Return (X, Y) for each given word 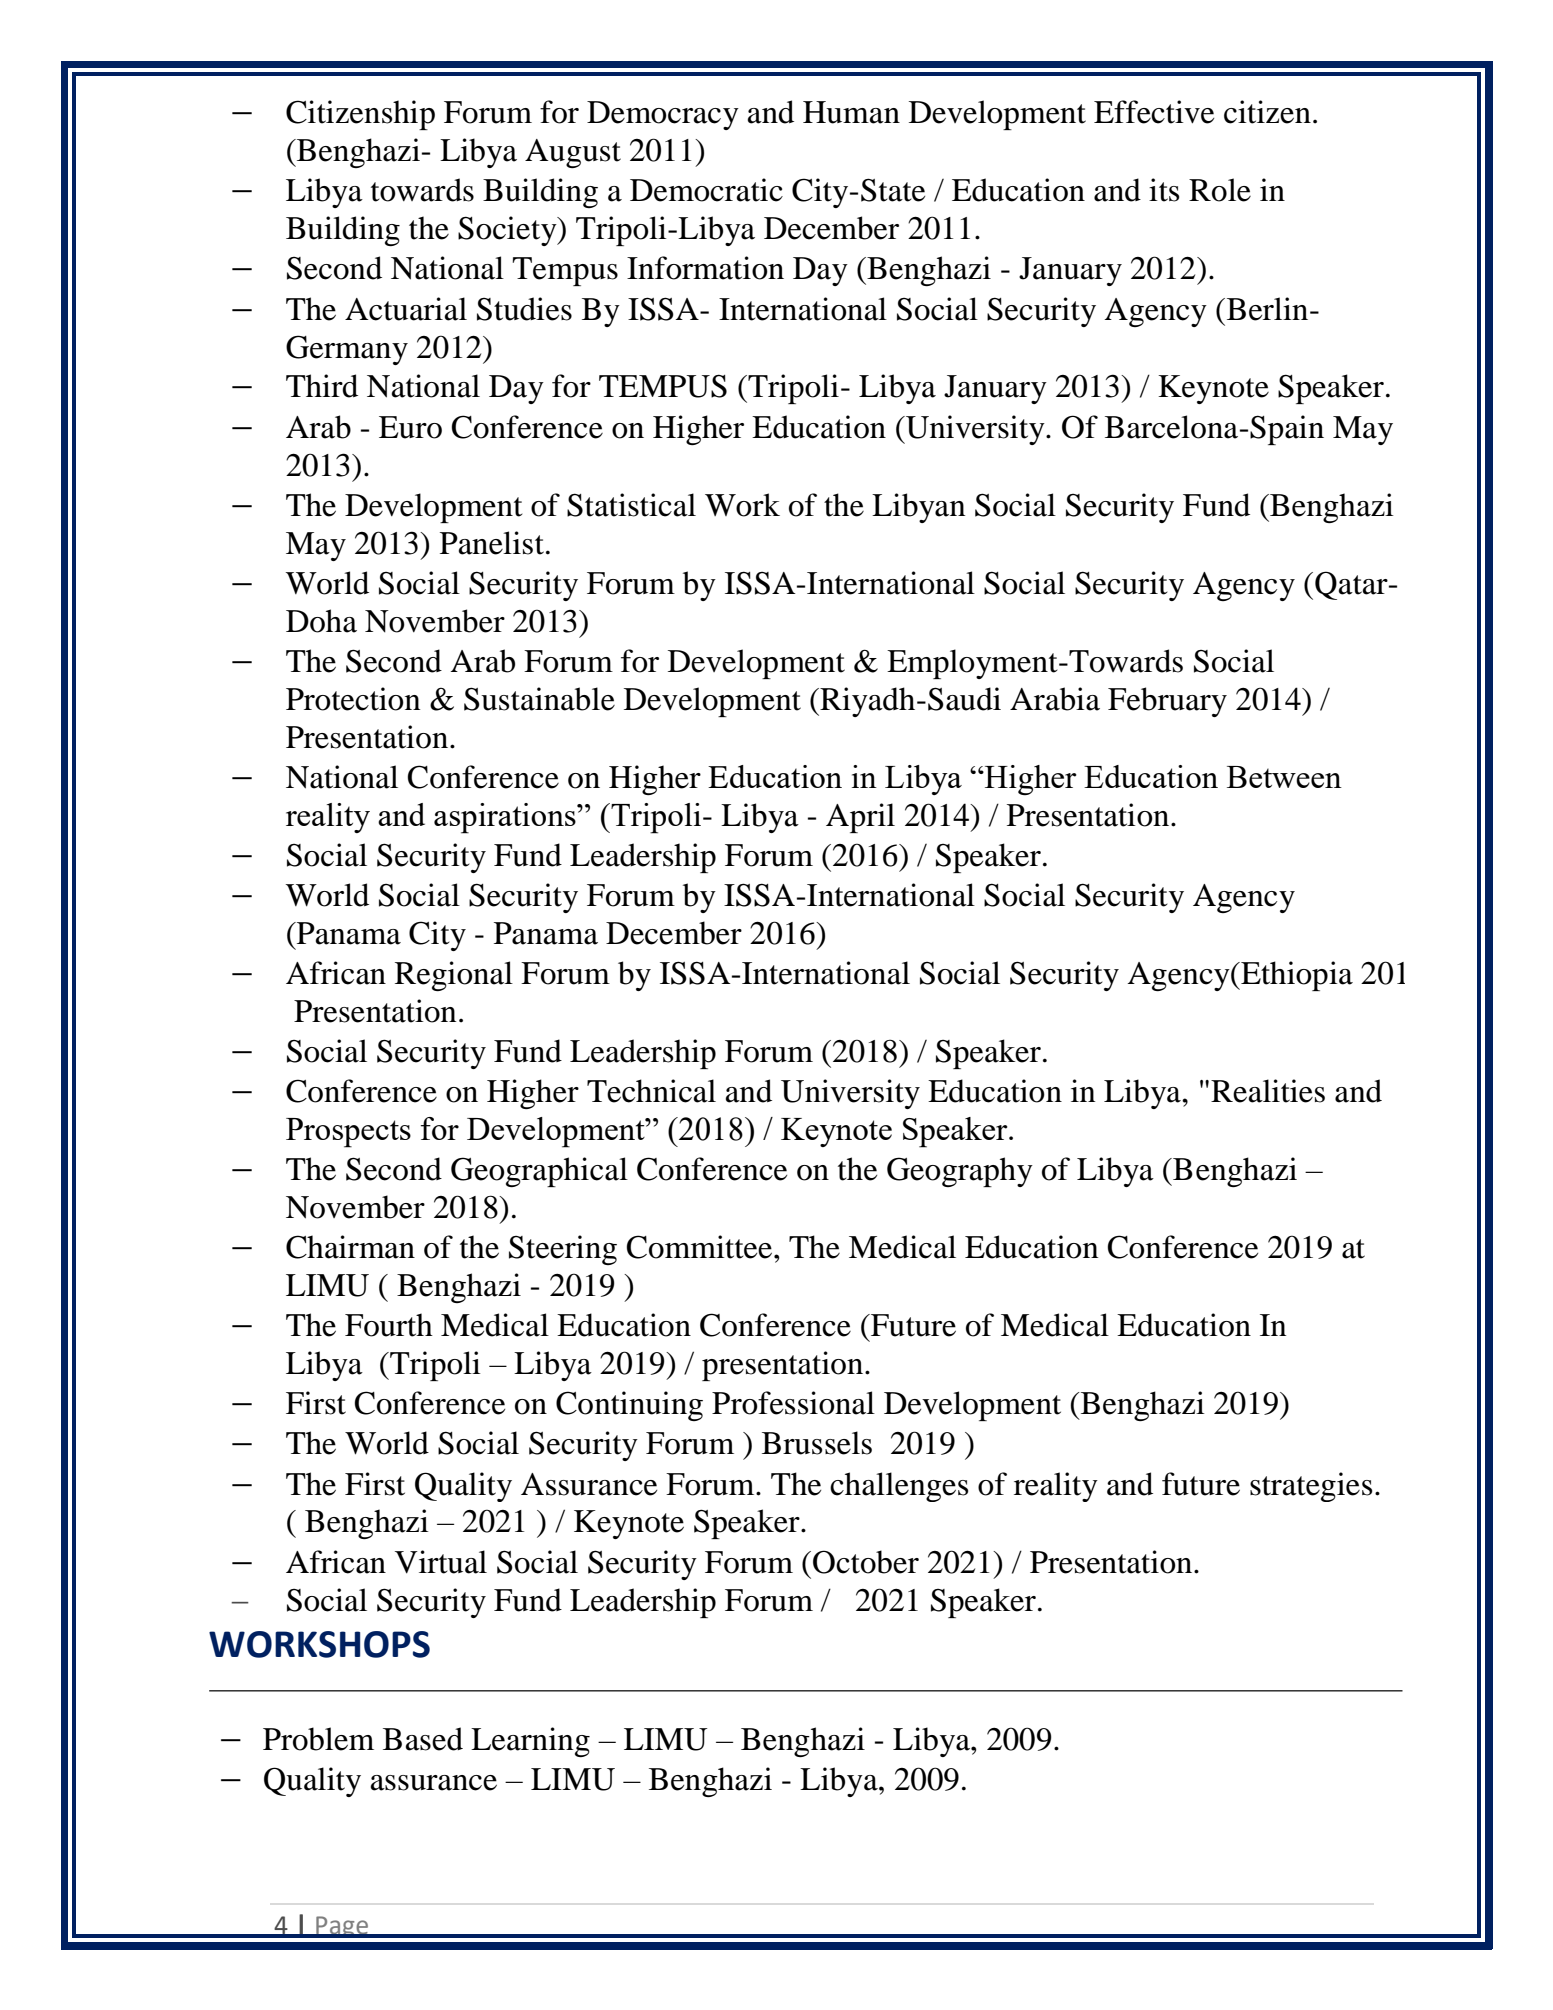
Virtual (441, 1562)
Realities (1268, 1091)
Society (508, 231)
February (1167, 702)
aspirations (506, 818)
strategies (1311, 1487)
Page (342, 1927)
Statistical (631, 505)
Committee (701, 1247)
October (866, 1562)
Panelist (492, 543)
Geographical (539, 1172)
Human (851, 112)
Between (1284, 777)
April (860, 818)
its (1164, 190)
